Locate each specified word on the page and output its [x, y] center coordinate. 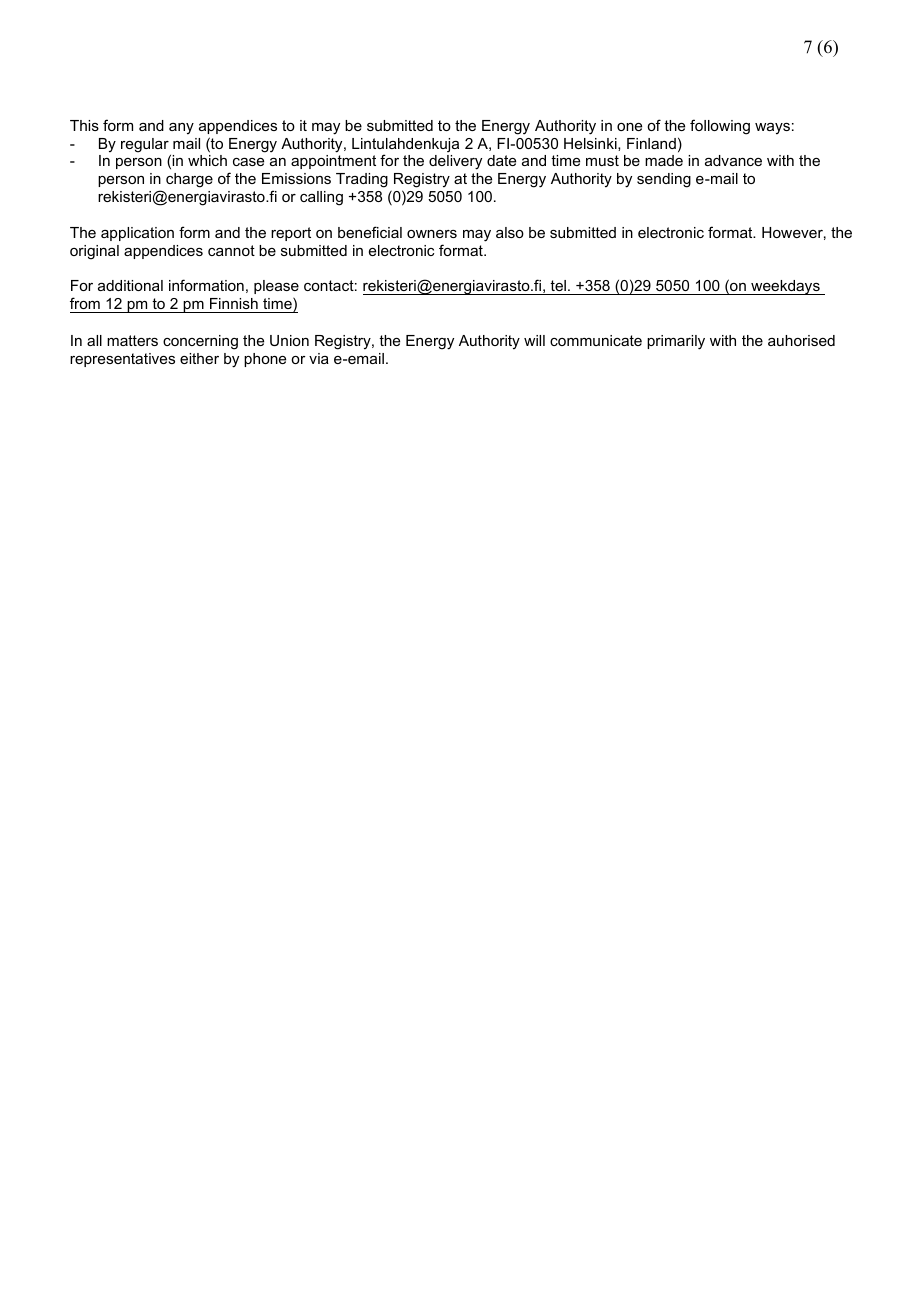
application [137, 234]
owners [432, 234]
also [510, 232]
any [181, 129]
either [199, 358]
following [720, 127]
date [501, 160]
